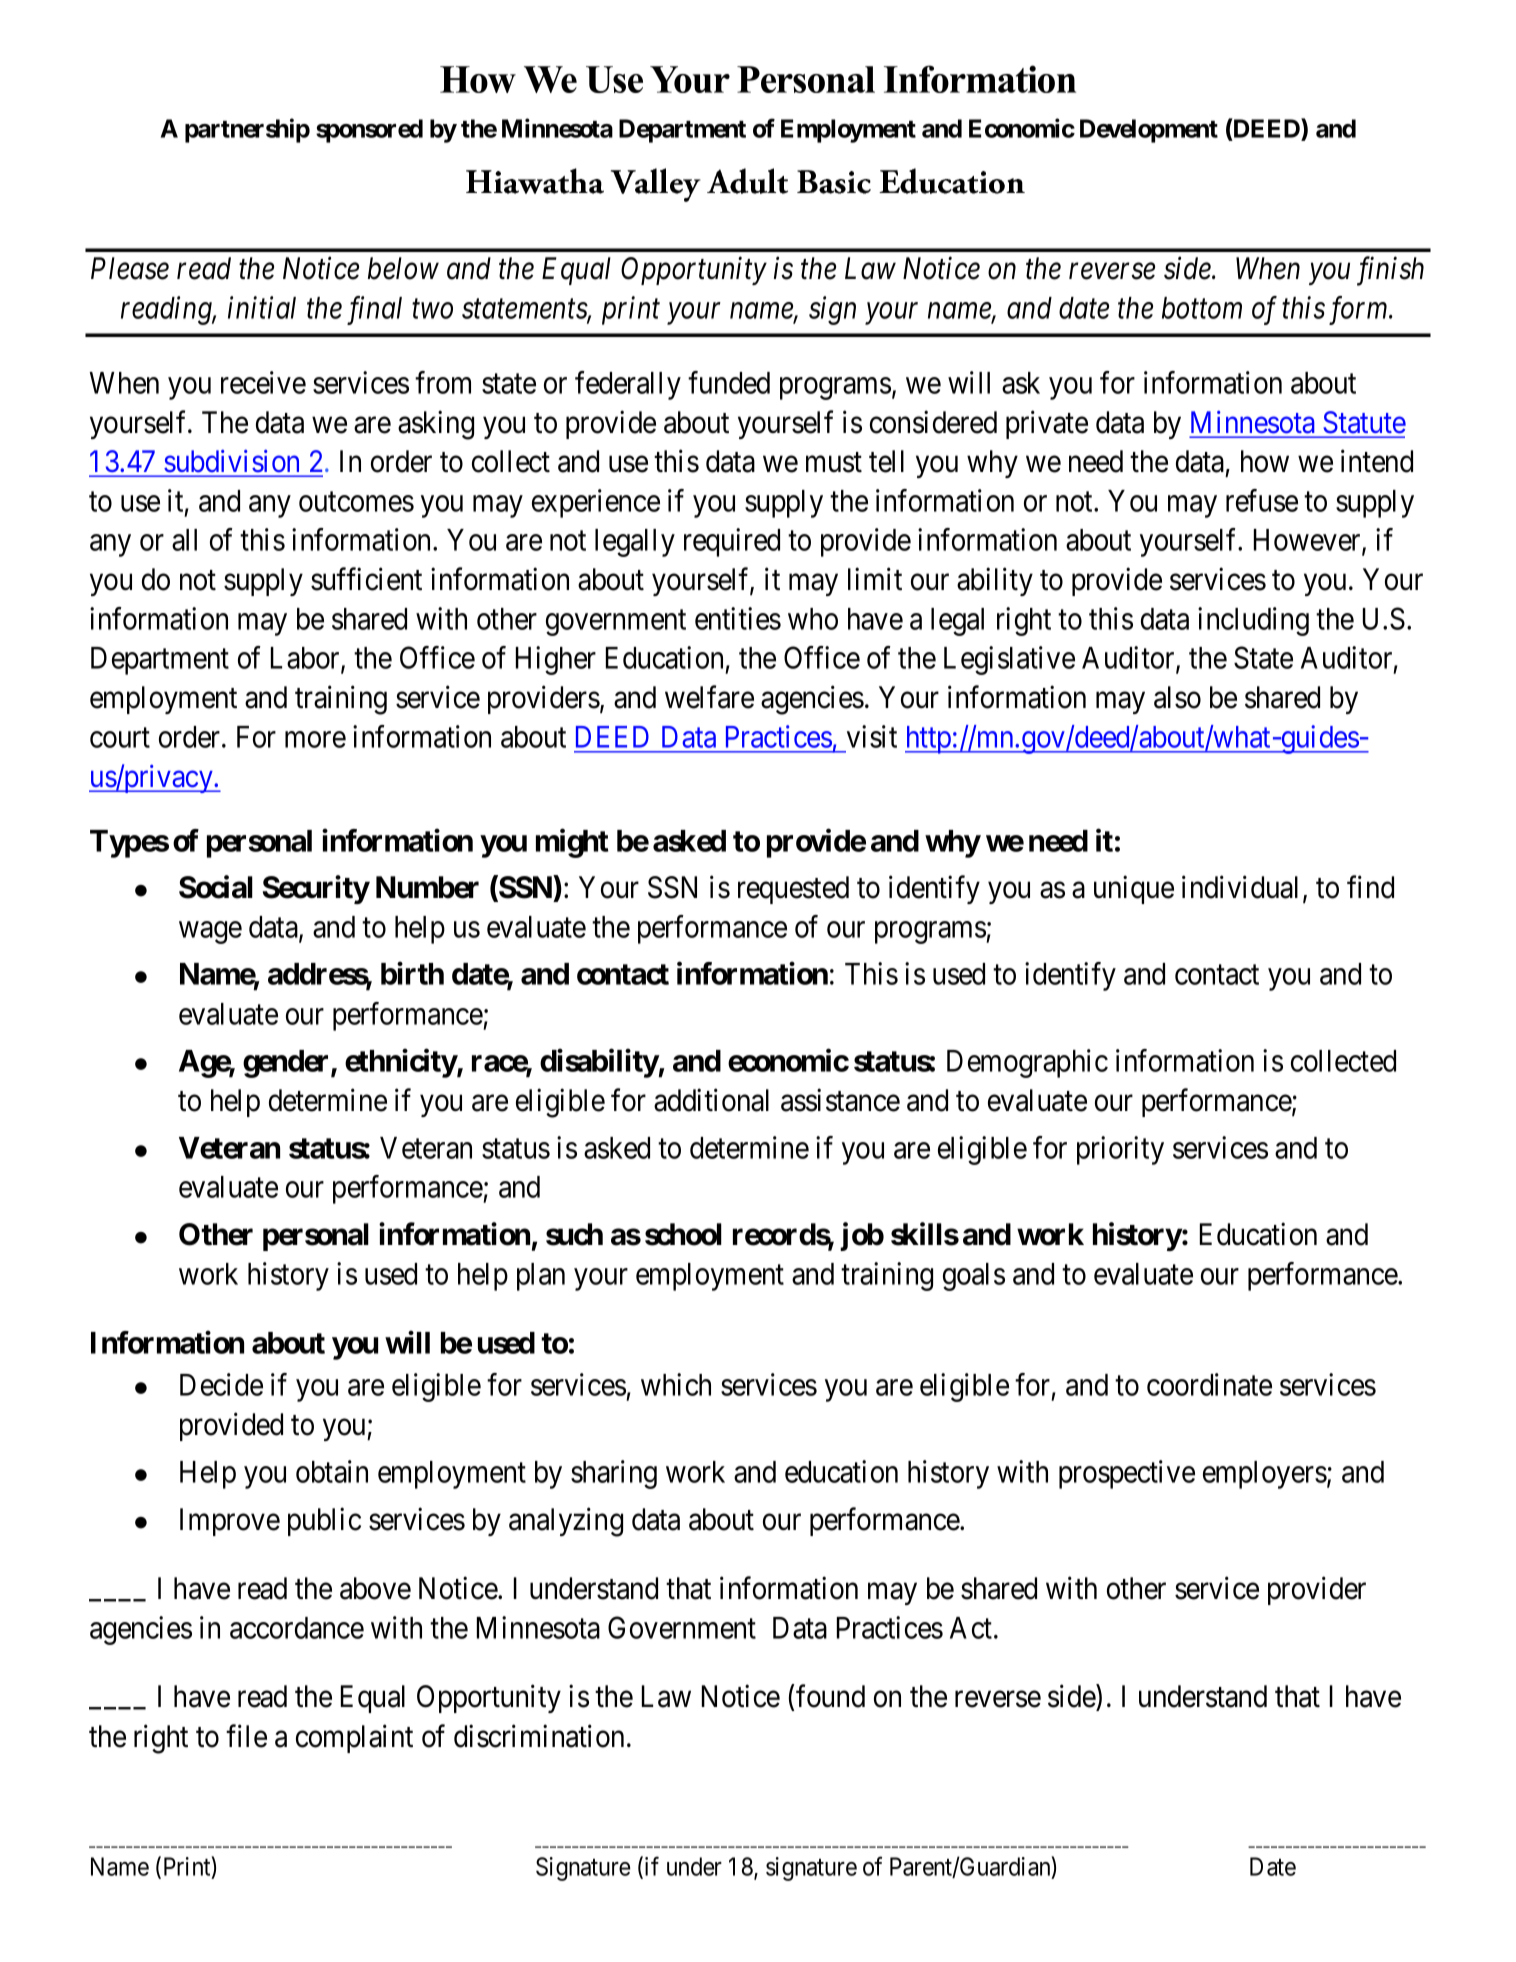 The image size is (1516, 1962). I want to click on funded, so click(729, 382).
